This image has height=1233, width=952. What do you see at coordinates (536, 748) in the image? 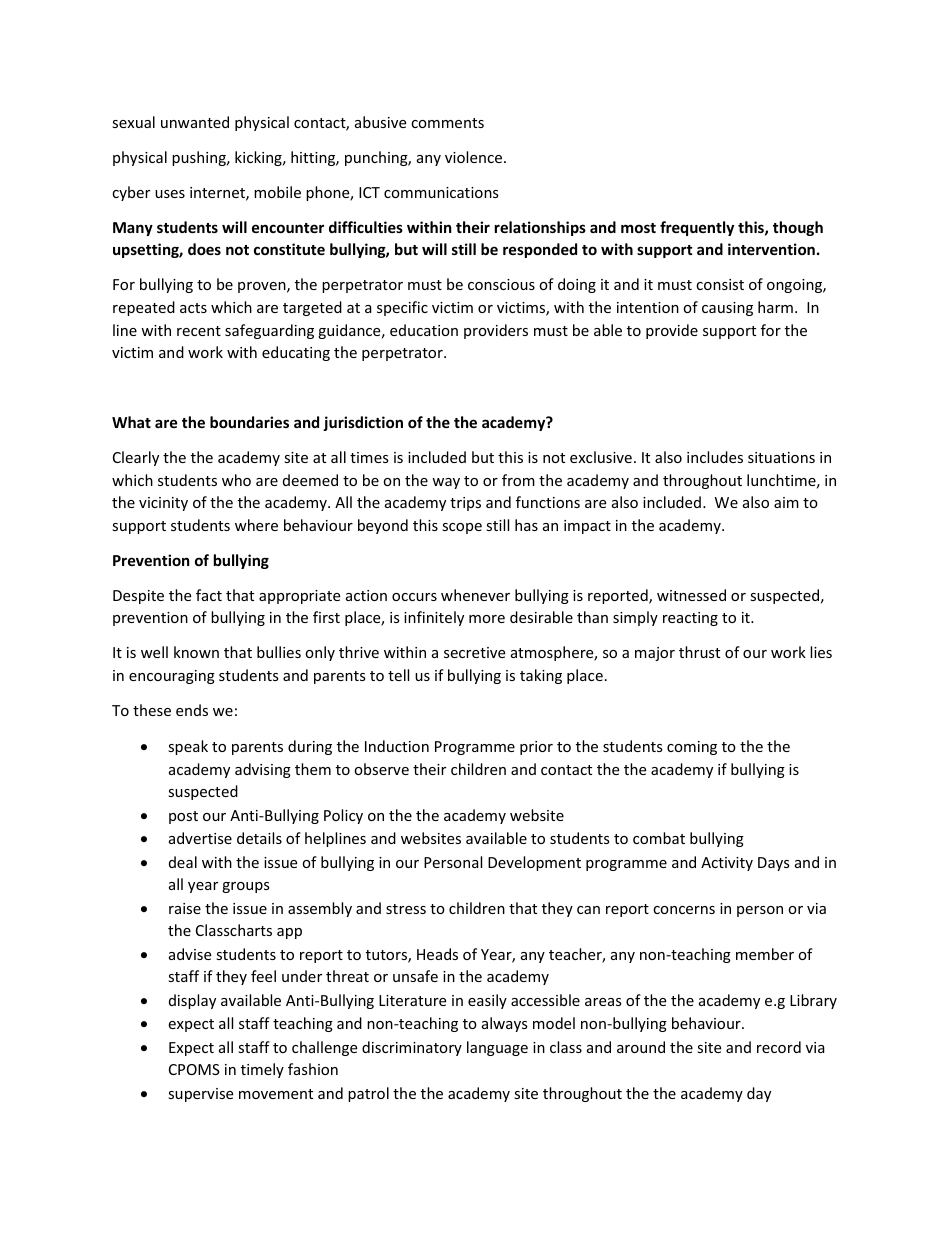
I see `prior` at bounding box center [536, 748].
